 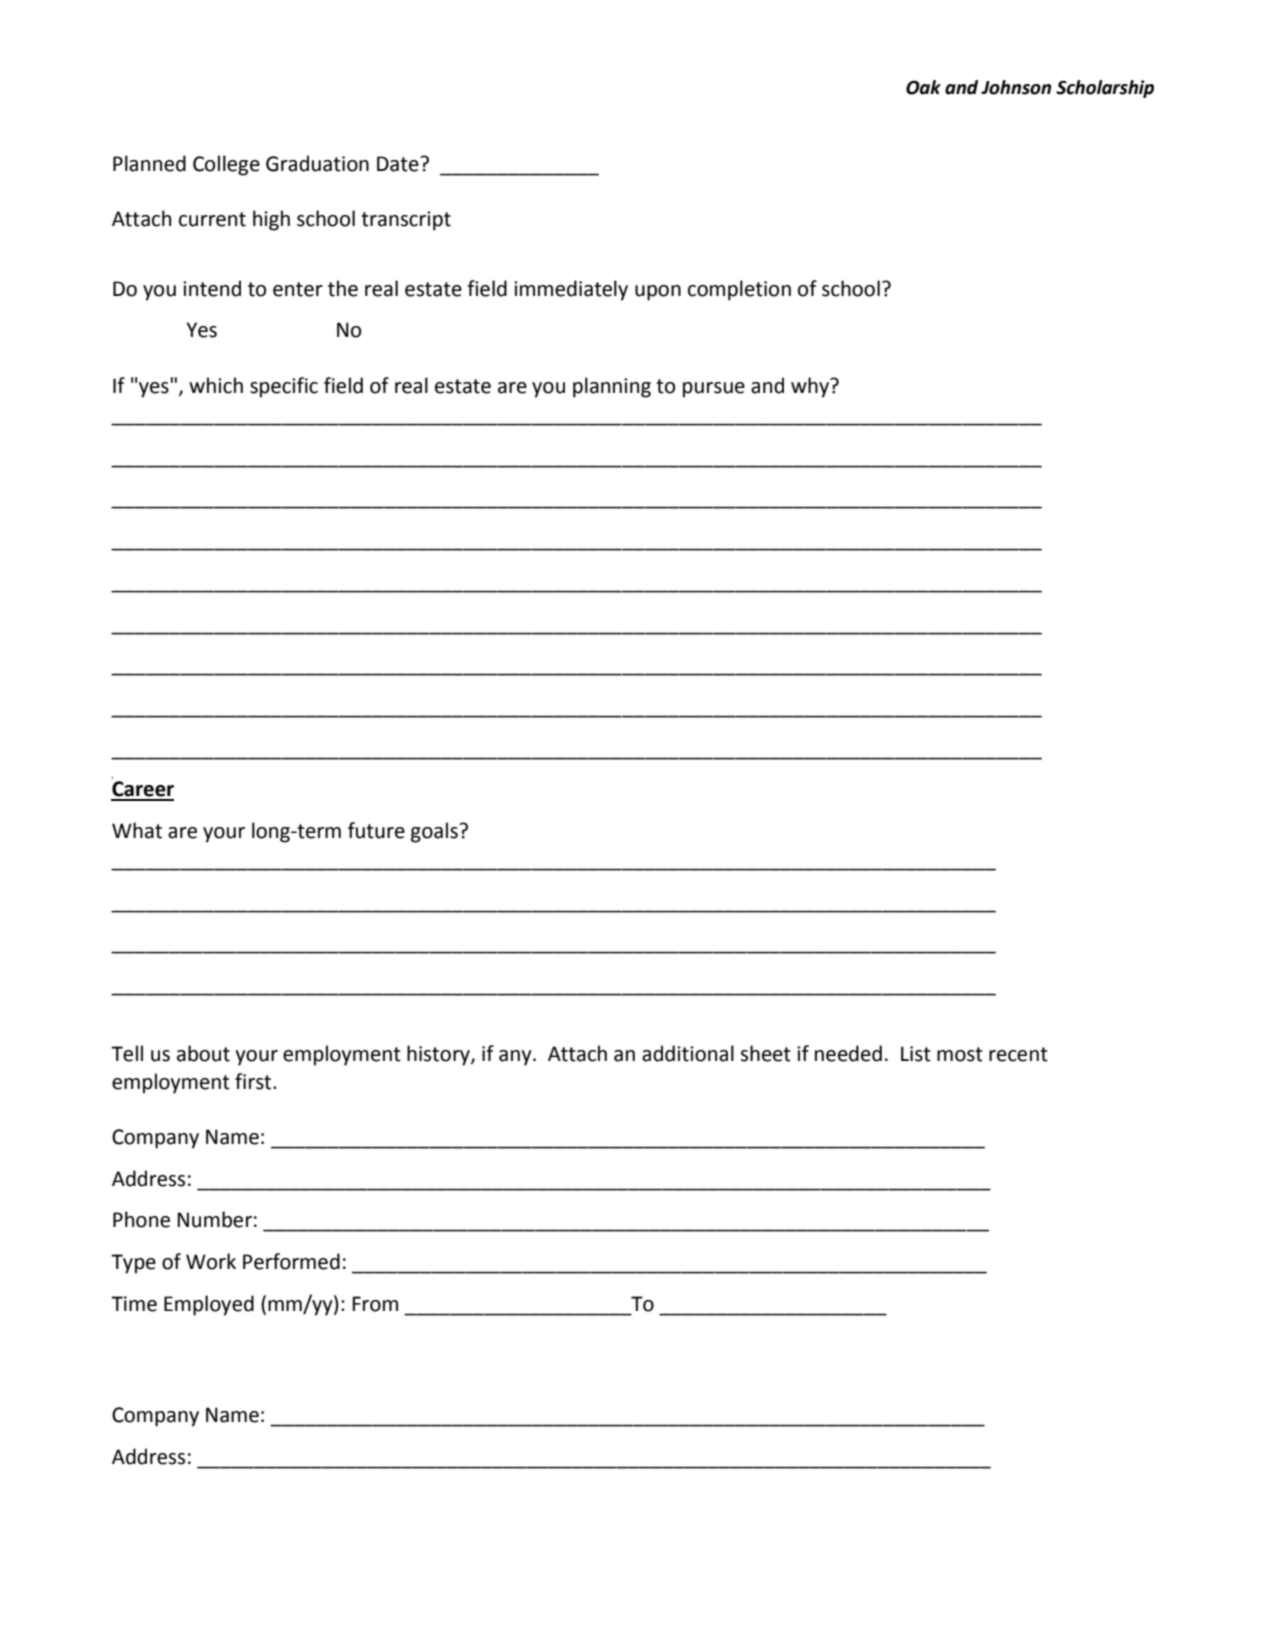 What do you see at coordinates (612, 387) in the screenshot?
I see `planning` at bounding box center [612, 387].
